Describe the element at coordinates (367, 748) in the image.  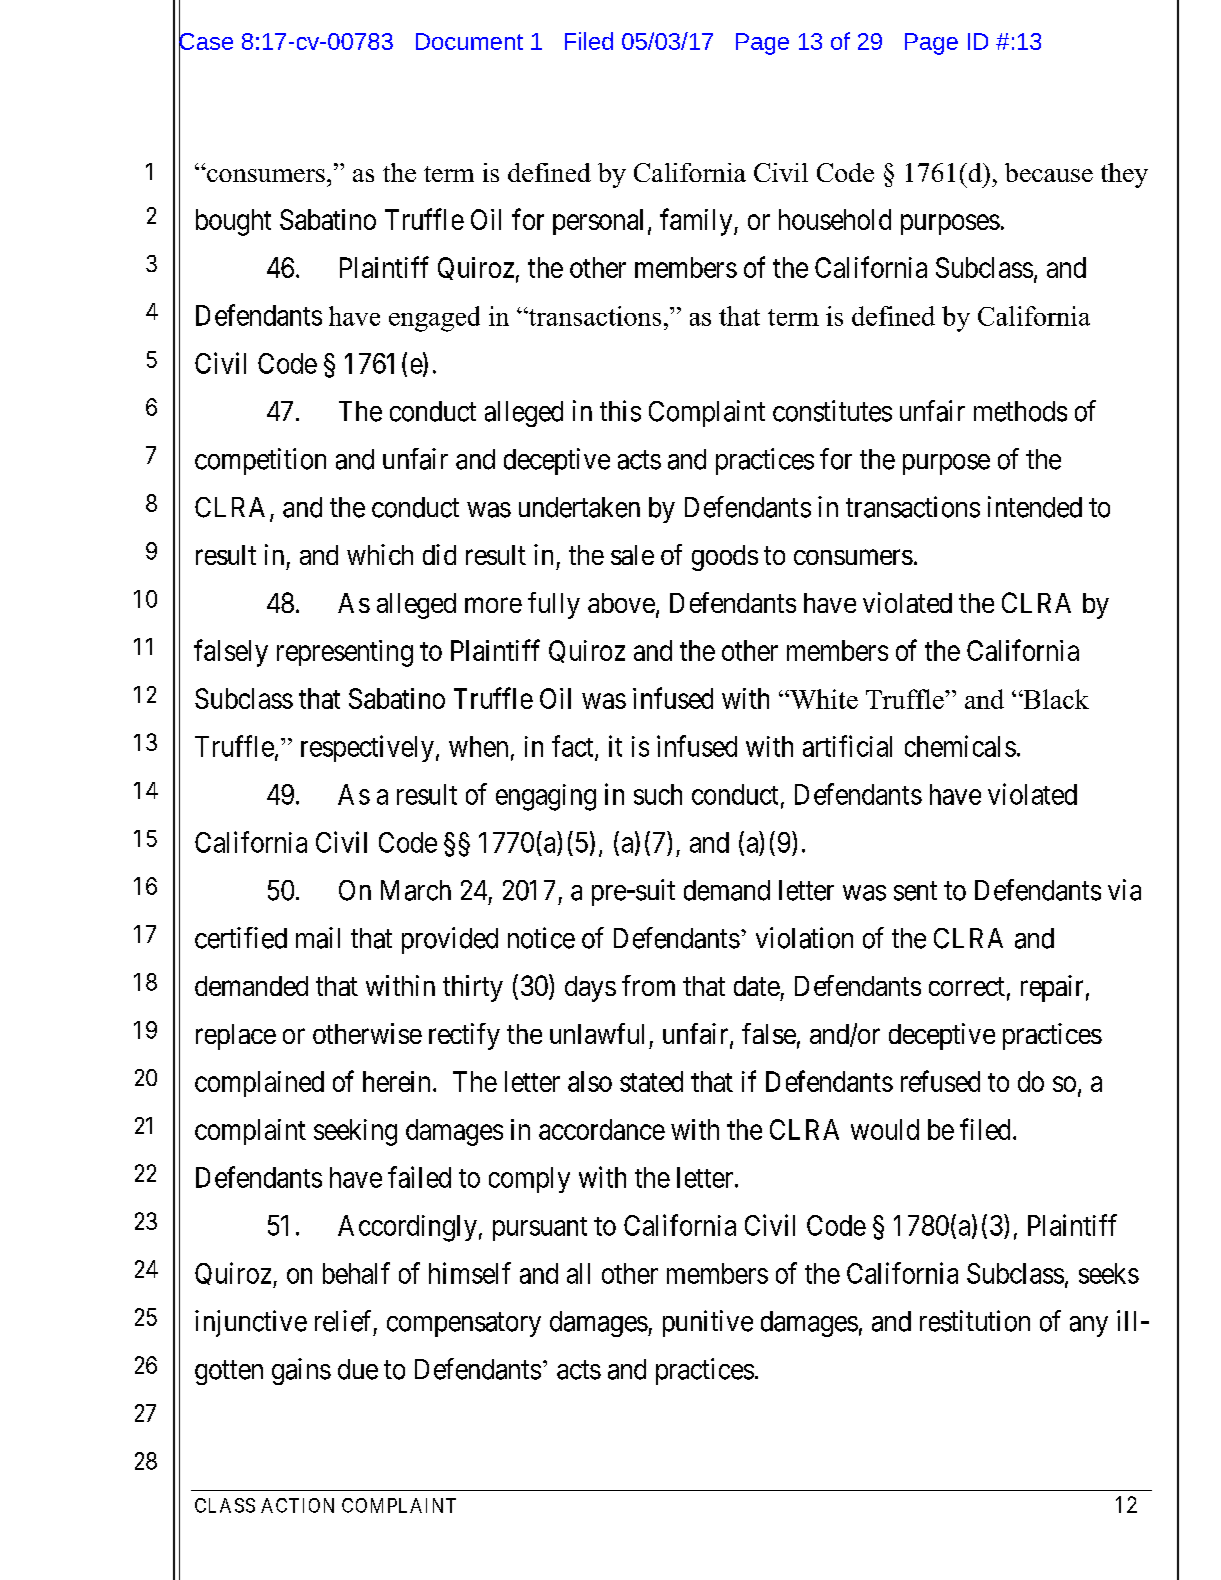
I see `respectively` at that location.
